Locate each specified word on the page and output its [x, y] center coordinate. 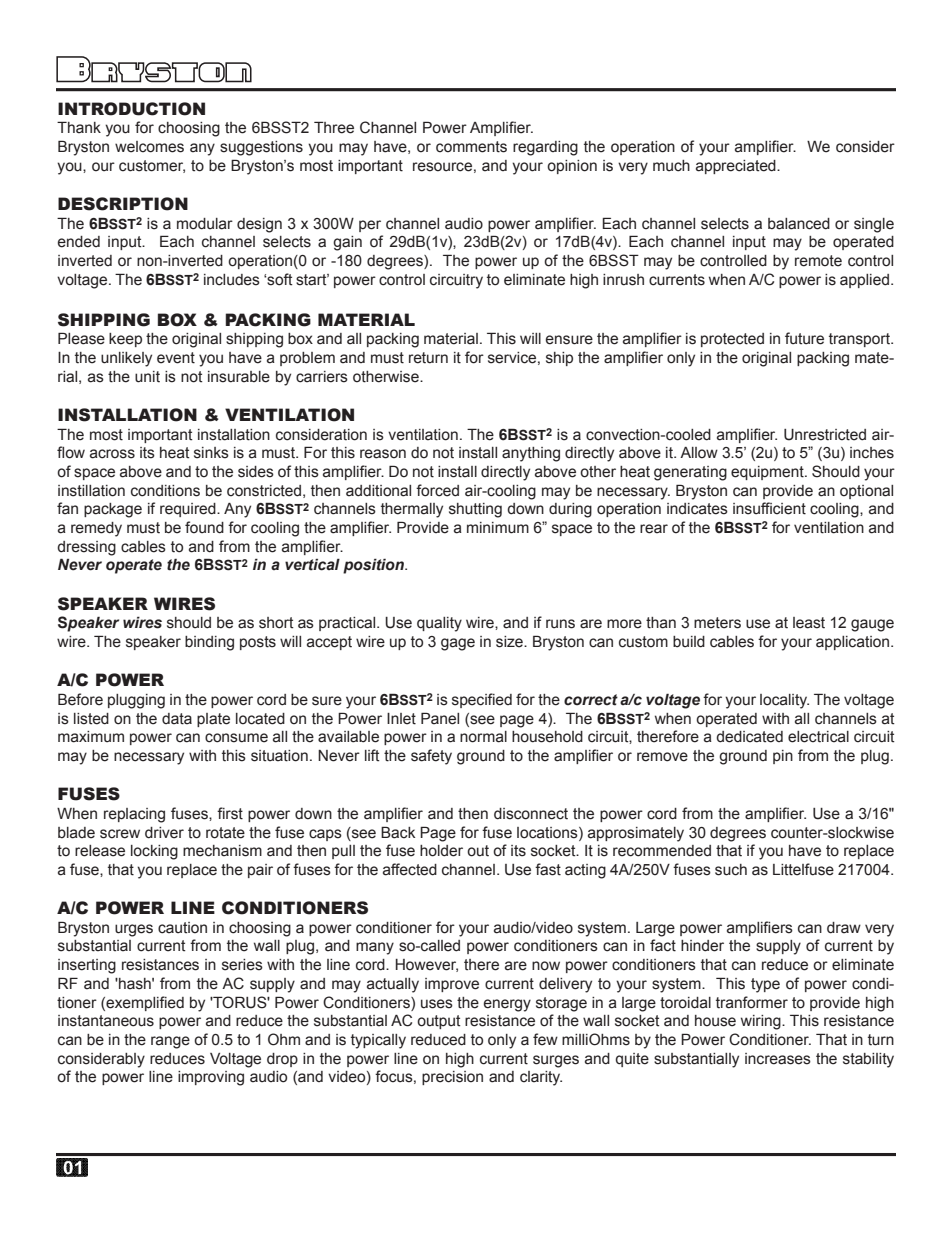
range [170, 1042]
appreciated [737, 167]
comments [471, 147]
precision [452, 1078]
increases [778, 1059]
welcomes [149, 147]
